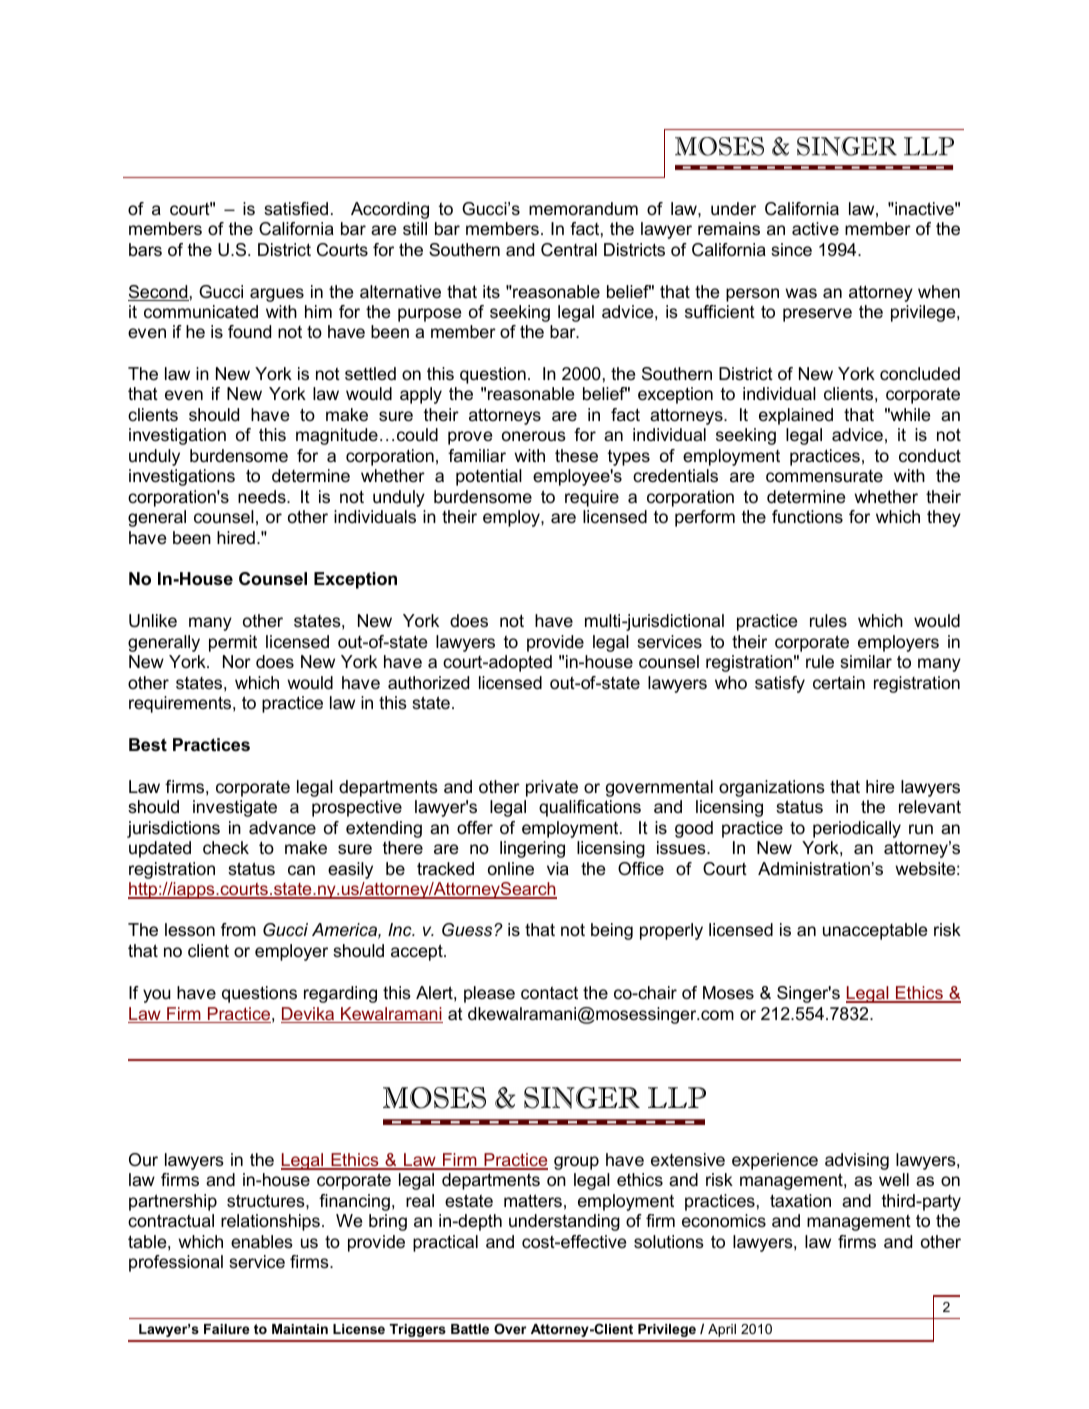 The image size is (1089, 1409). I want to click on authorized, so click(428, 682).
